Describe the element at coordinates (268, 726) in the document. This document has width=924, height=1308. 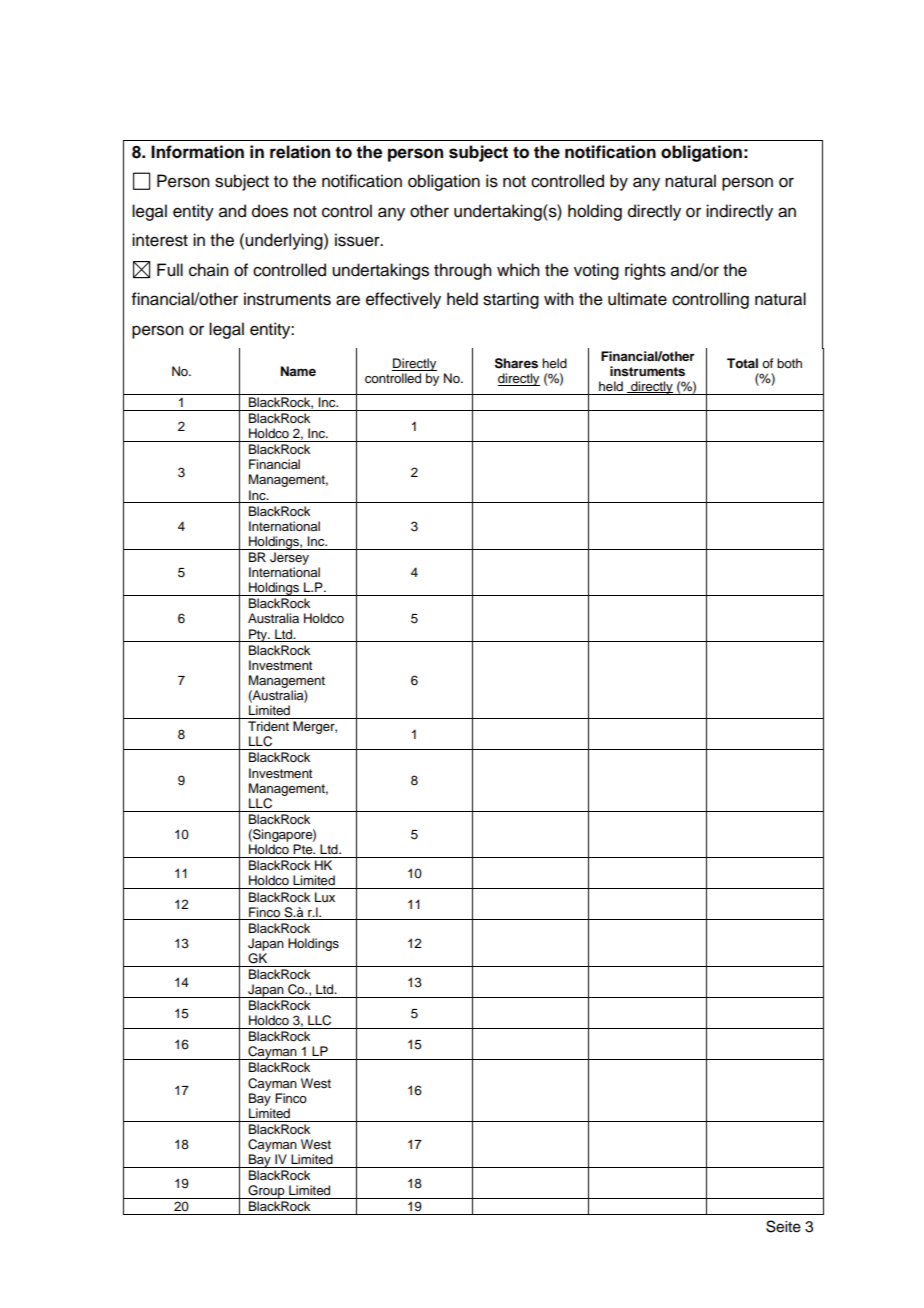
I see `Trident` at that location.
